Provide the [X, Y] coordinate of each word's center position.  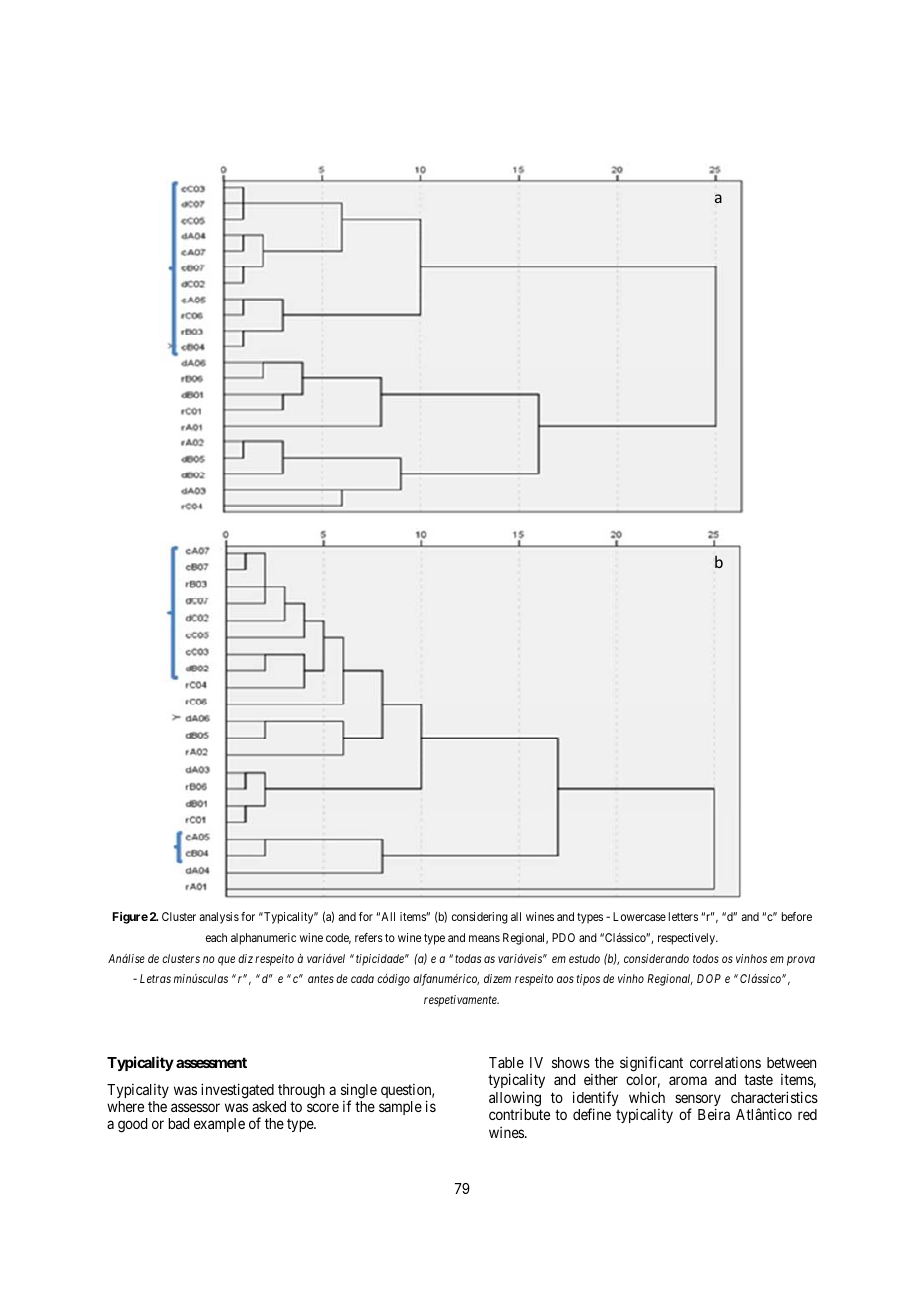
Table [506, 1062]
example [219, 1125]
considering [480, 918]
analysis [219, 918]
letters [683, 916]
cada [362, 978]
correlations [725, 1062]
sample [400, 1108]
